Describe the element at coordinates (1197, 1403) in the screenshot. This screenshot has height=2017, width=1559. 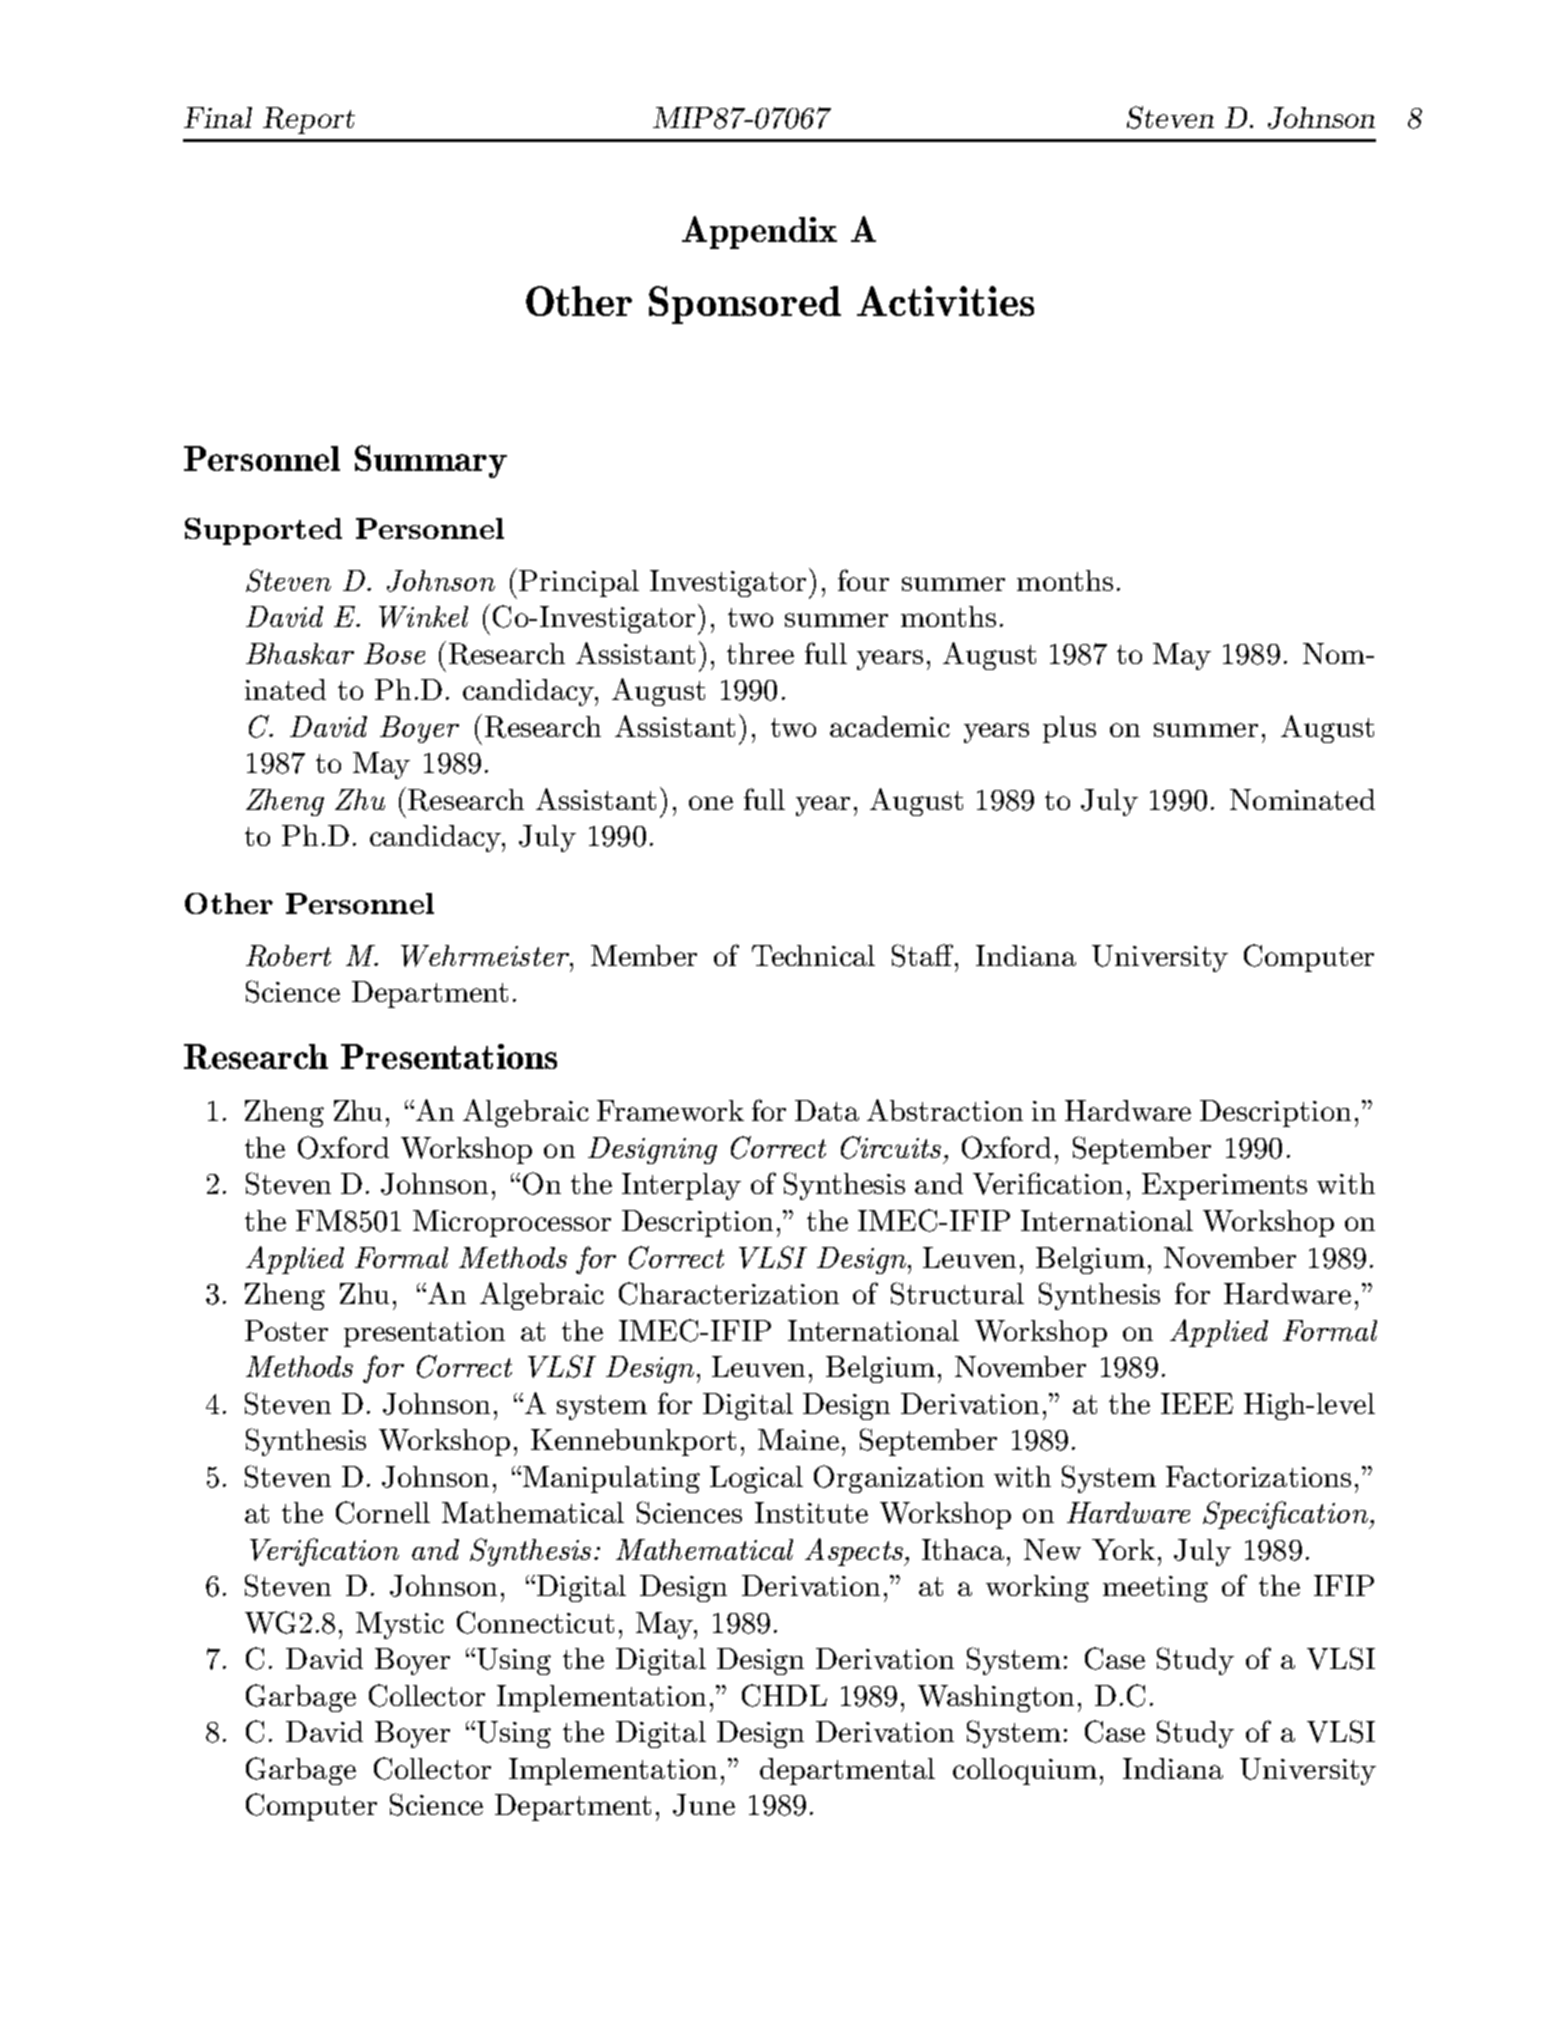
I see `IEEE` at that location.
